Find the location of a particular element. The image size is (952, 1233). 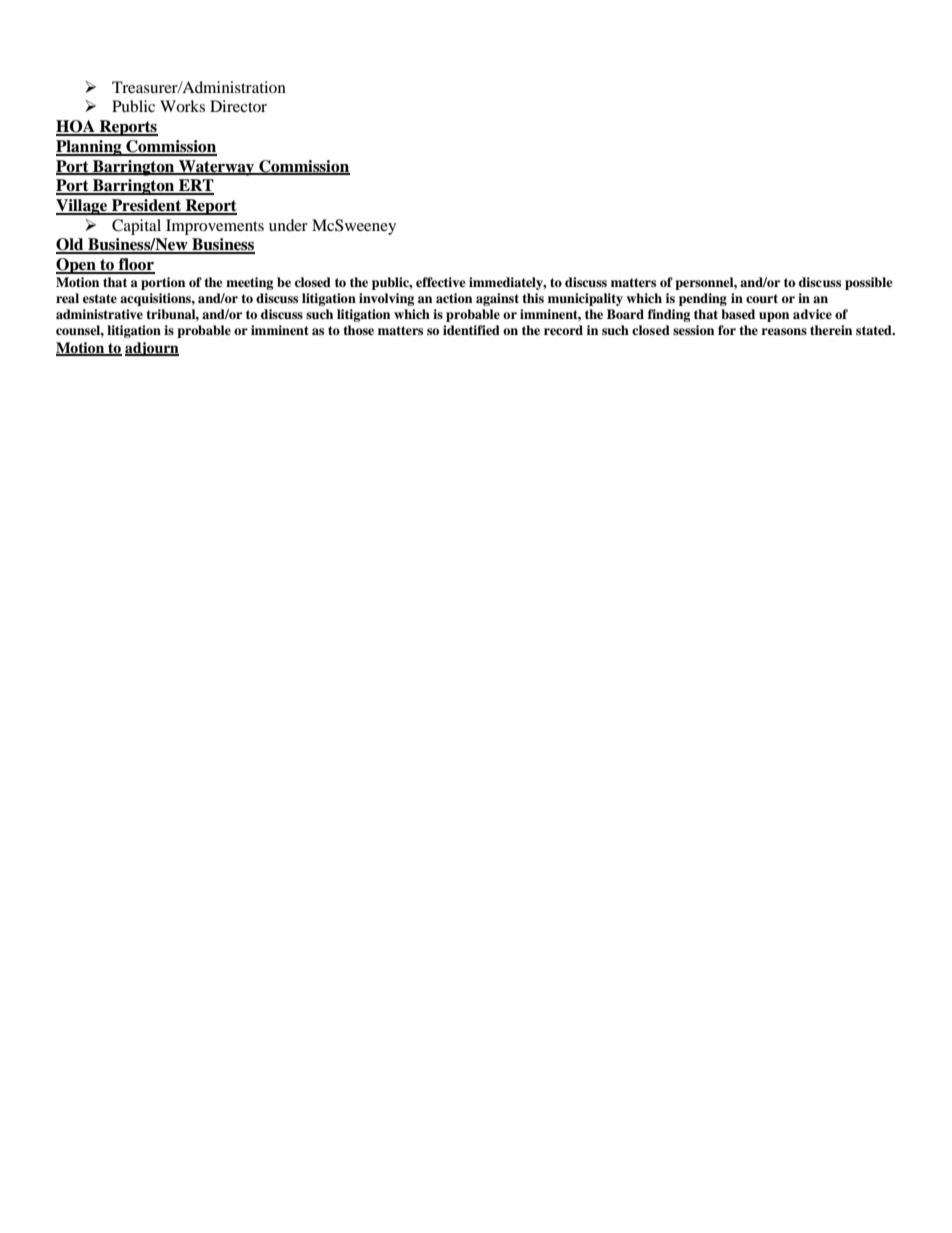

Director is located at coordinates (238, 106).
